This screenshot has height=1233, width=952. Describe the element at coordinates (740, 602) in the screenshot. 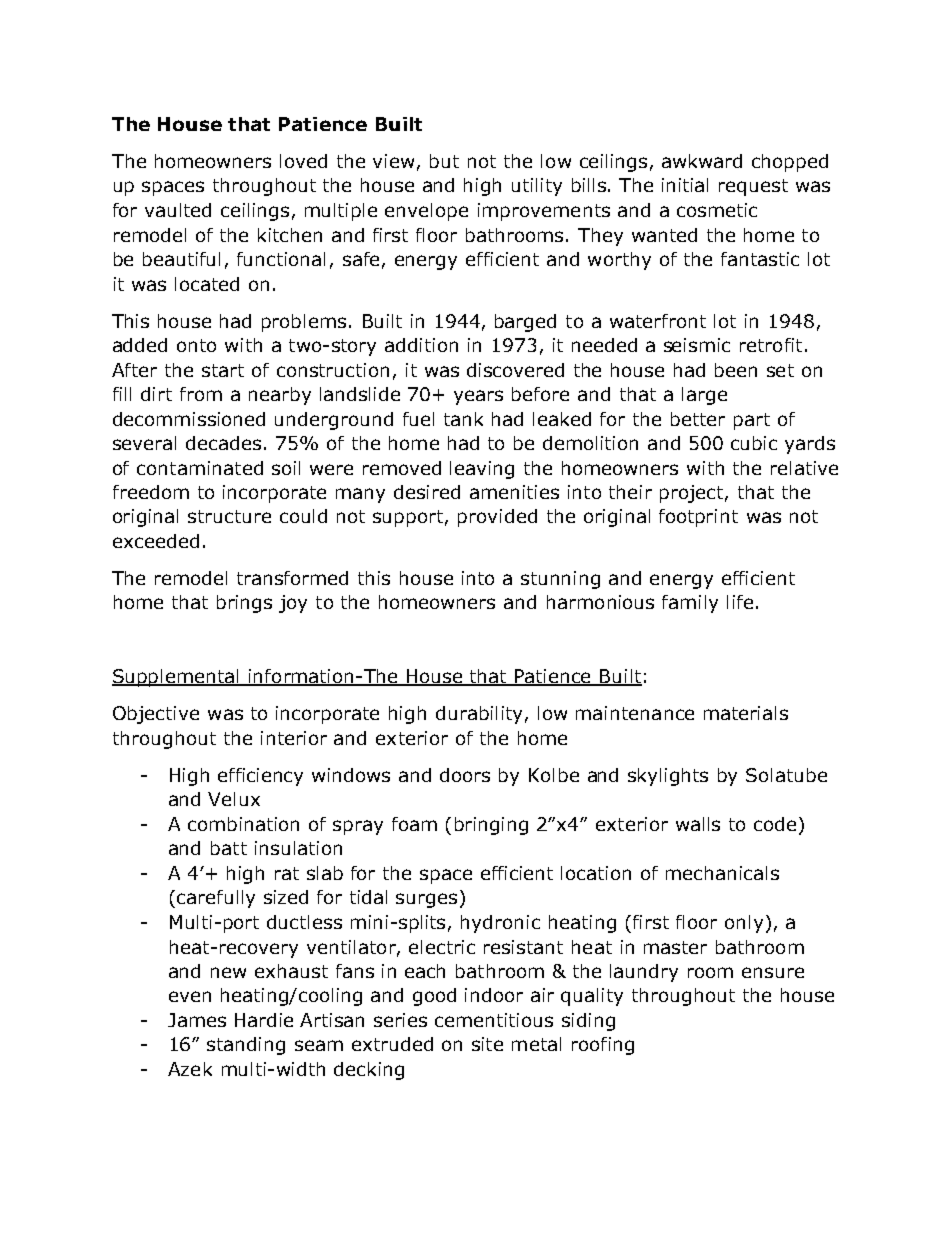

I see `life` at that location.
